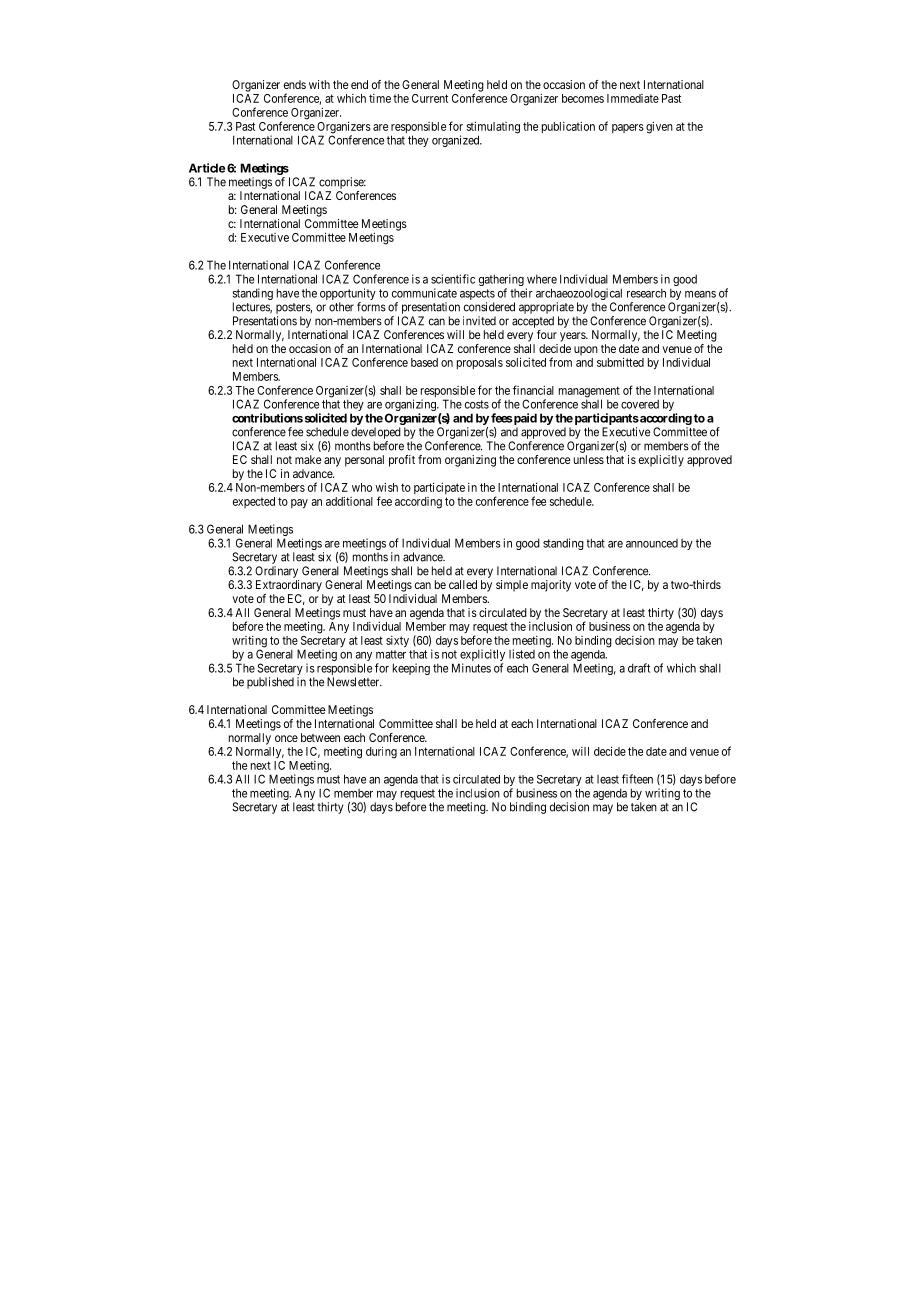 The width and height of the screenshot is (924, 1308). I want to click on research, so click(646, 293).
